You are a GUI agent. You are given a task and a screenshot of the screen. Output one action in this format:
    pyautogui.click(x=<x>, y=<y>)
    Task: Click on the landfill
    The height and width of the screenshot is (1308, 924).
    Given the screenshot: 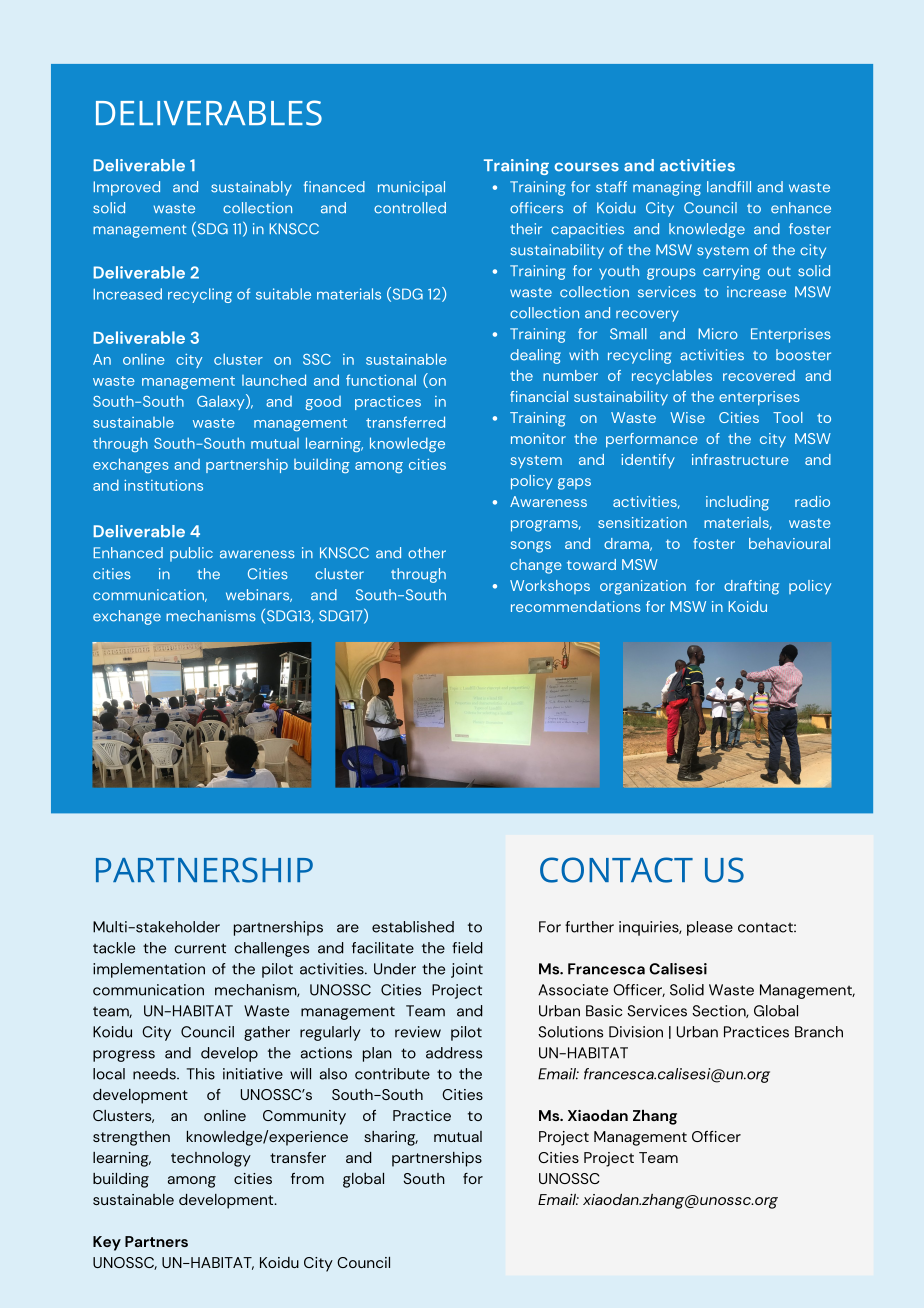 What is the action you would take?
    pyautogui.click(x=729, y=187)
